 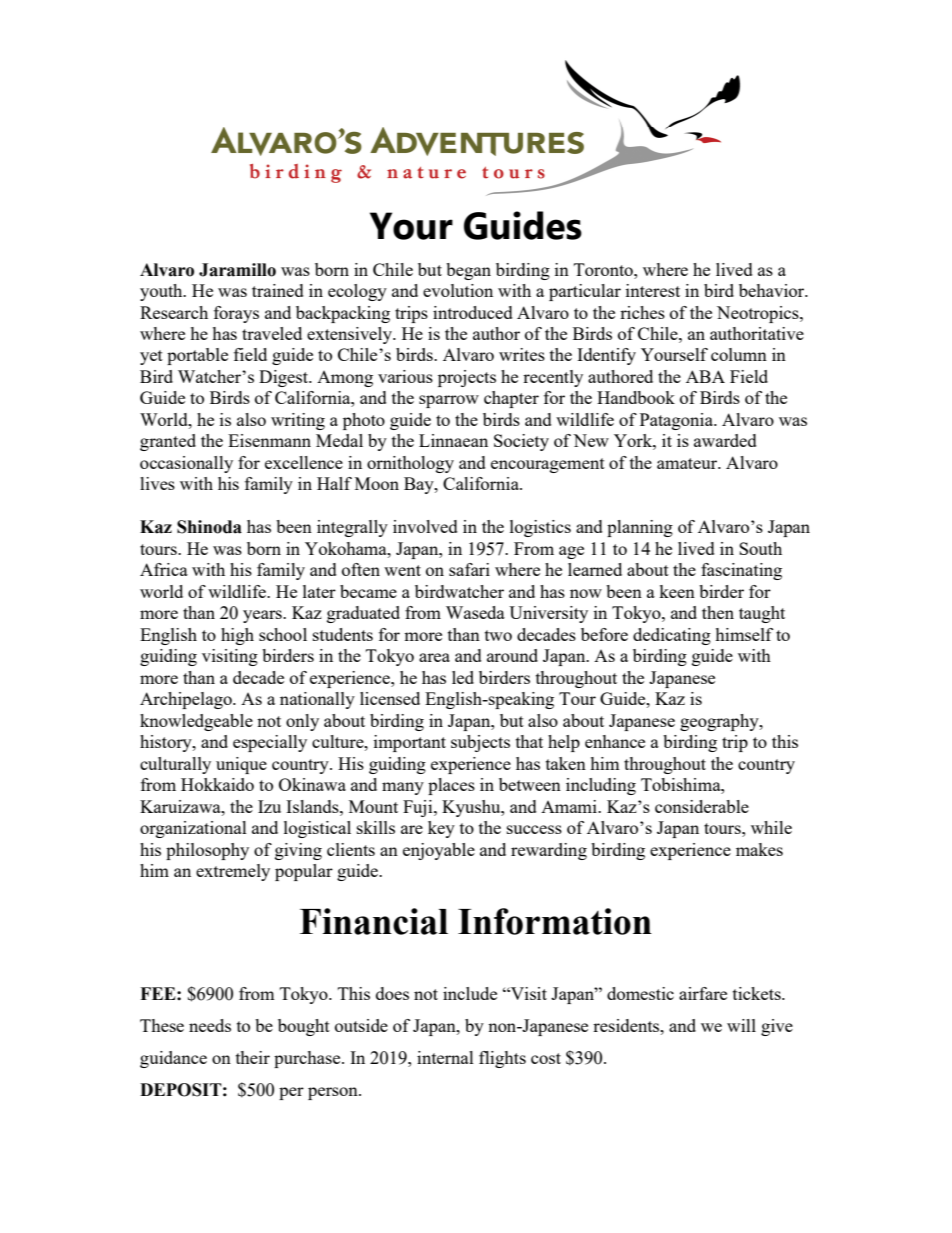 I want to click on evolution, so click(x=458, y=290).
